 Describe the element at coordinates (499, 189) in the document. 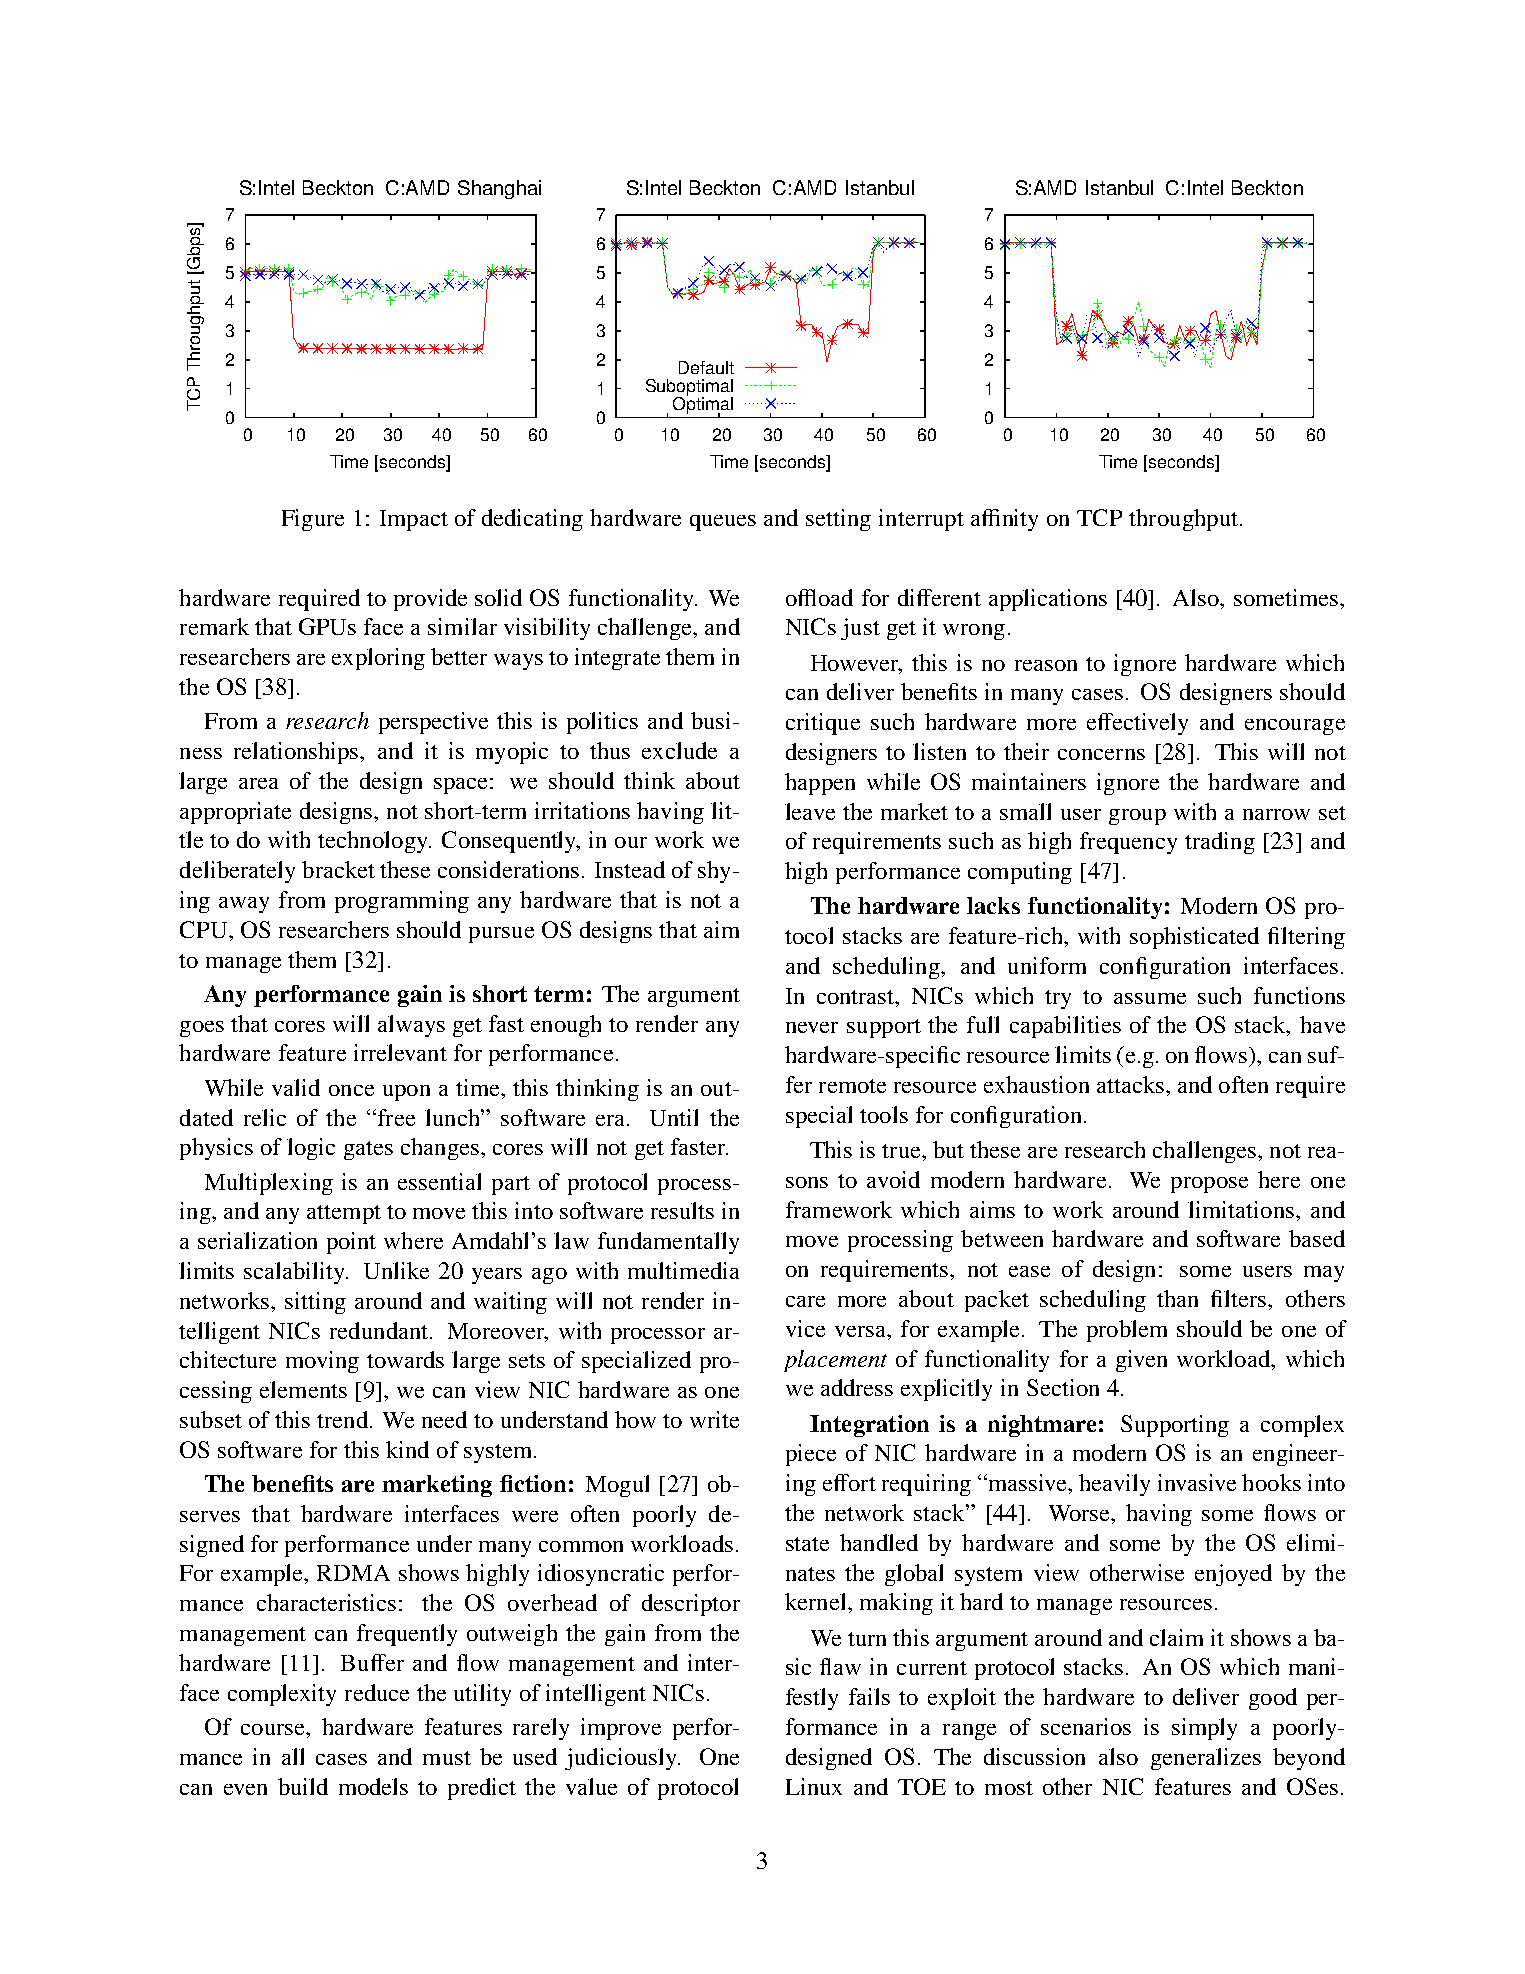

I see `Shanghai` at that location.
